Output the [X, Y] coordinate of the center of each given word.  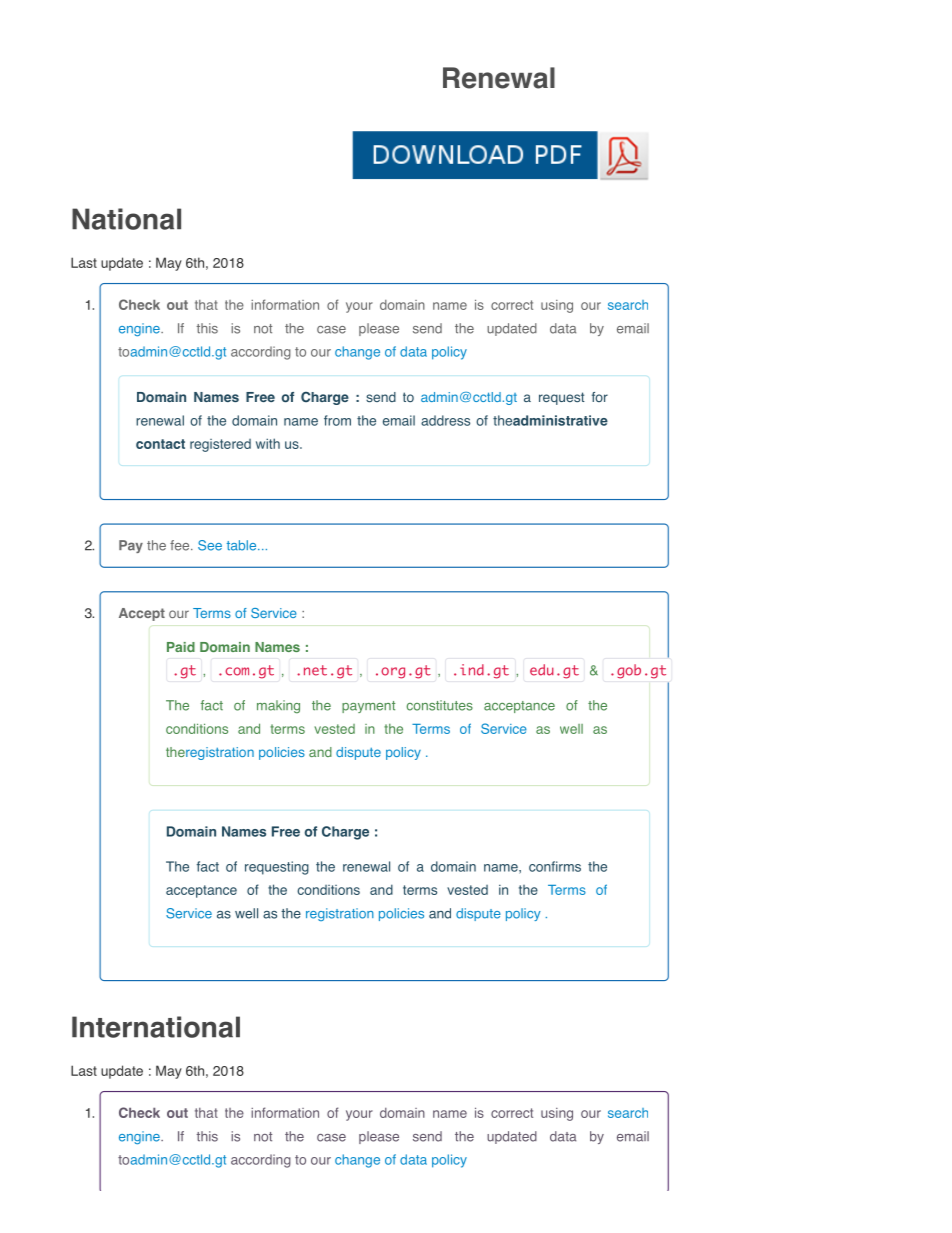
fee [181, 545]
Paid [181, 647]
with [268, 443]
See [210, 545]
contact [160, 444]
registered [220, 445]
